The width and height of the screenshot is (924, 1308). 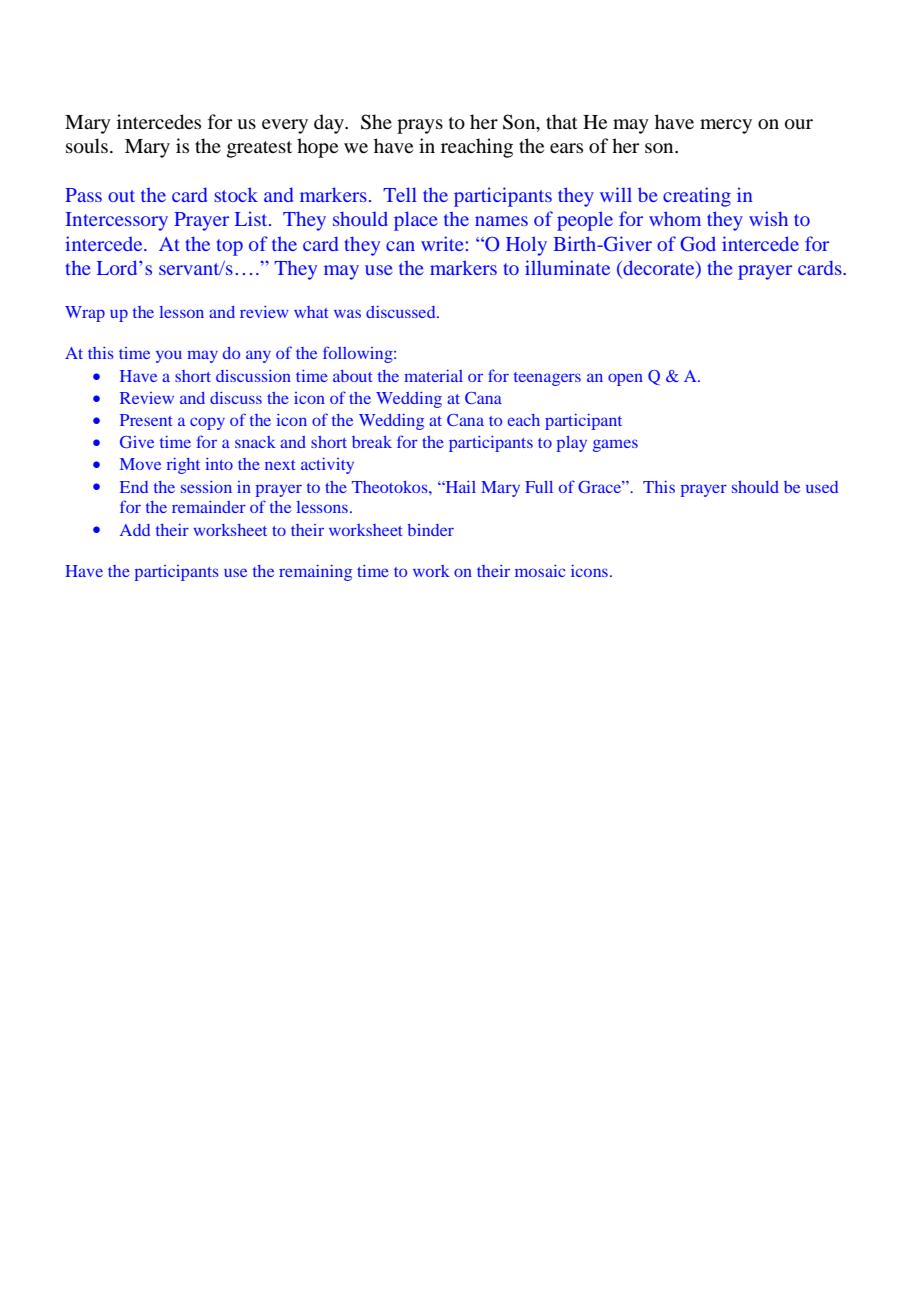 I want to click on material, so click(x=433, y=376).
